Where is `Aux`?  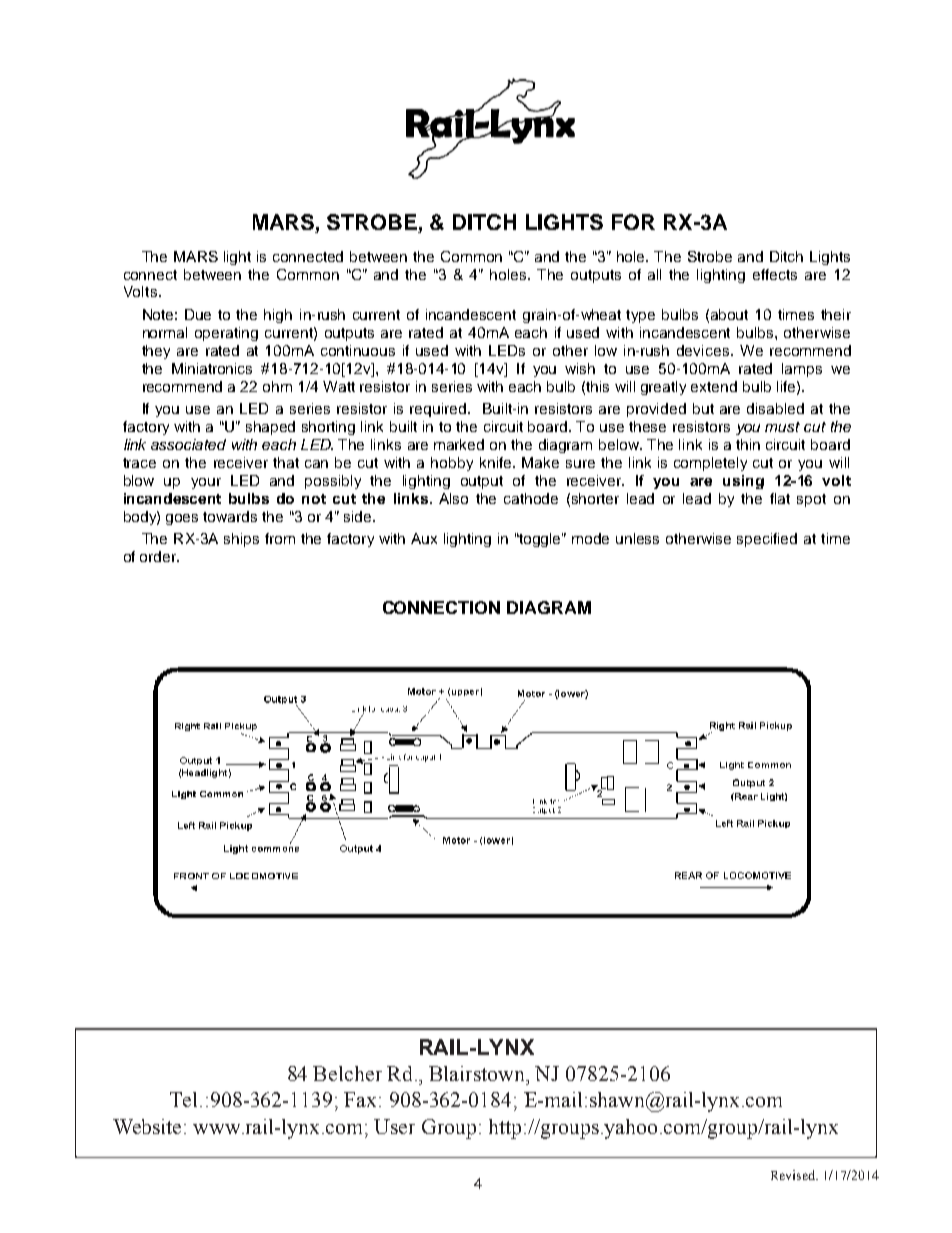
Aux is located at coordinates (424, 538).
